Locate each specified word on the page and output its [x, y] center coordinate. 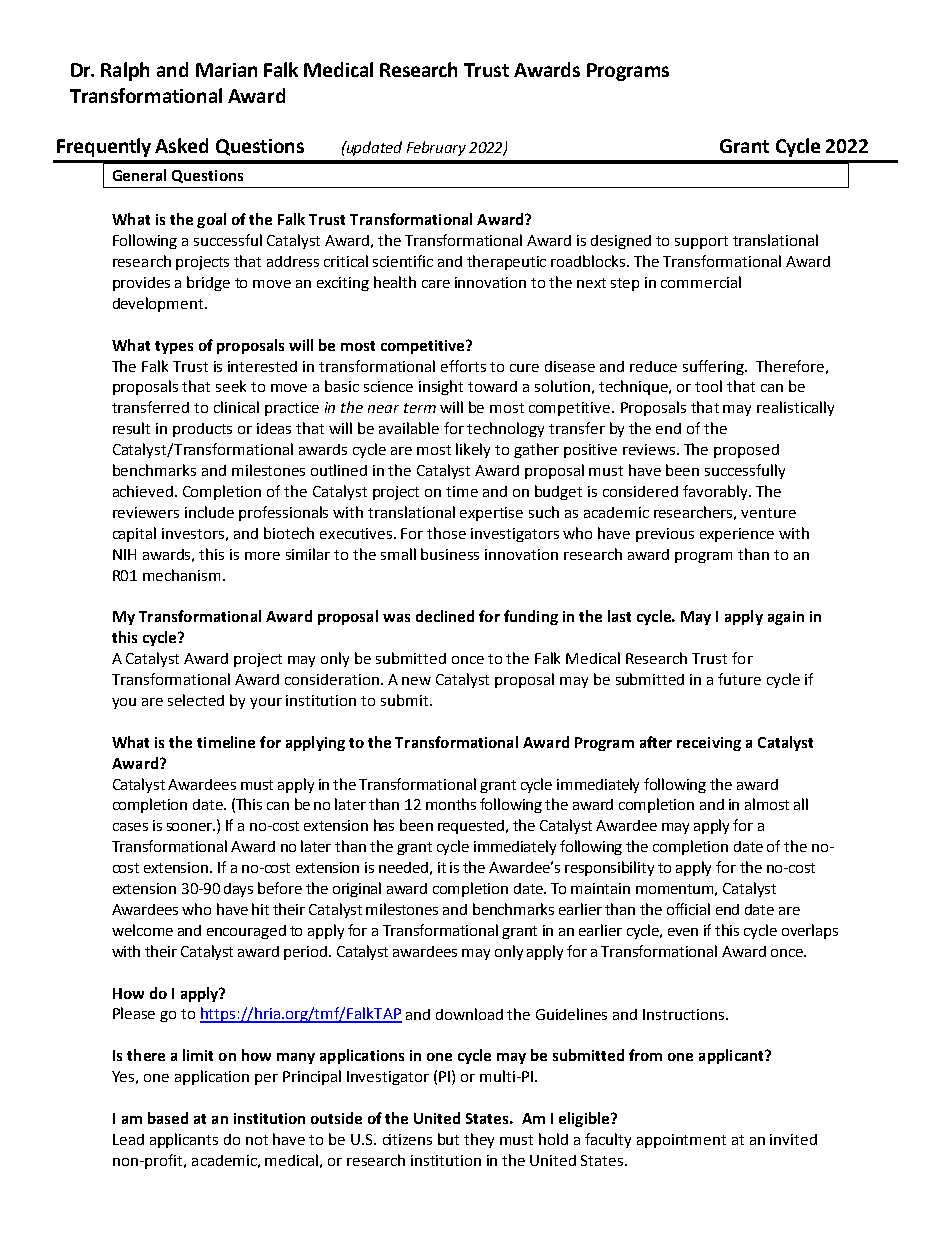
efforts [463, 366]
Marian [226, 70]
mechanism [183, 575]
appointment [681, 1141]
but [448, 1139]
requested [472, 827]
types [174, 347]
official [688, 909]
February [436, 148]
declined [445, 616]
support [701, 242]
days [238, 890]
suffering [714, 367]
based [168, 1118]
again [786, 618]
